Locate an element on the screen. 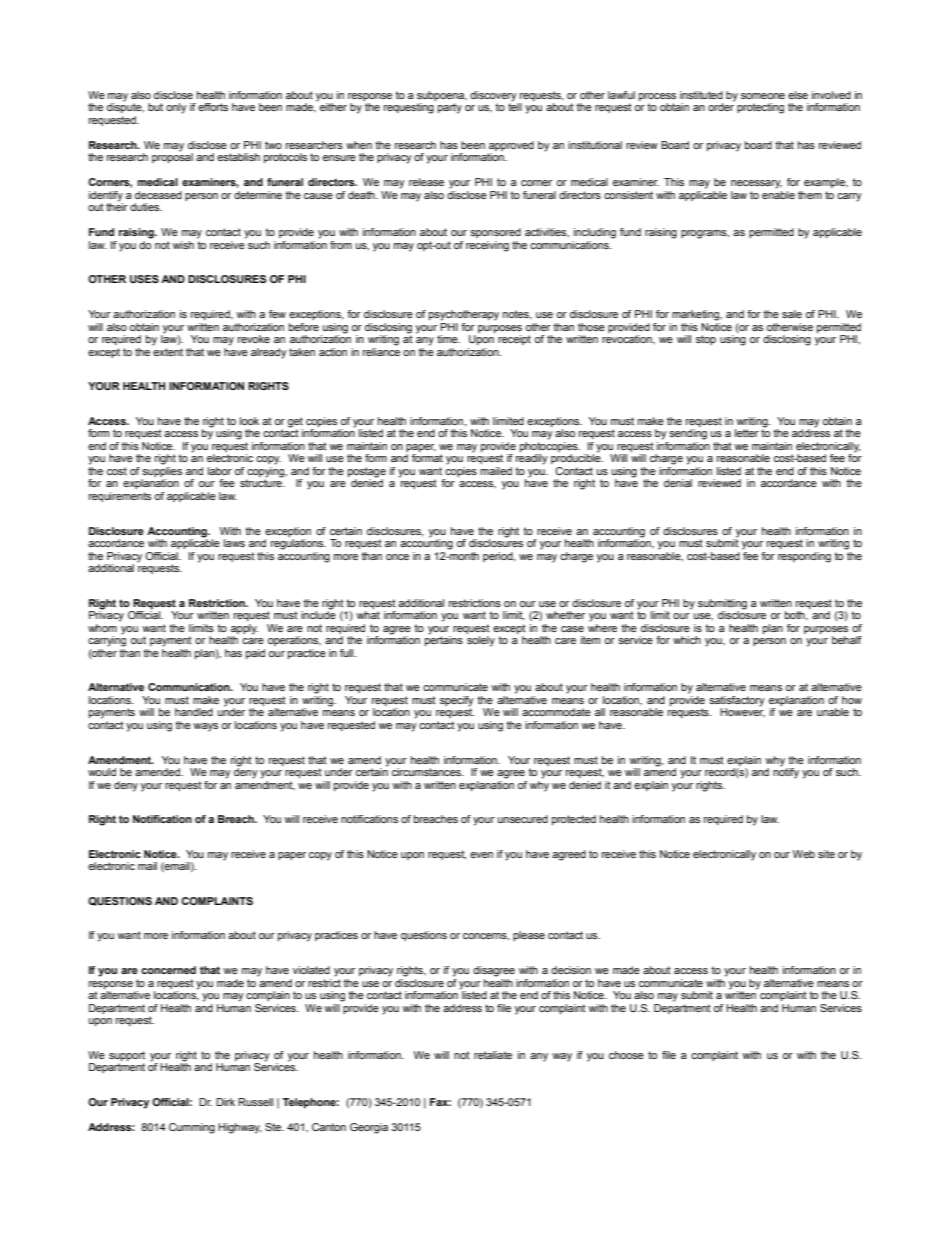 This screenshot has width=952, height=1233. would is located at coordinates (102, 772).
